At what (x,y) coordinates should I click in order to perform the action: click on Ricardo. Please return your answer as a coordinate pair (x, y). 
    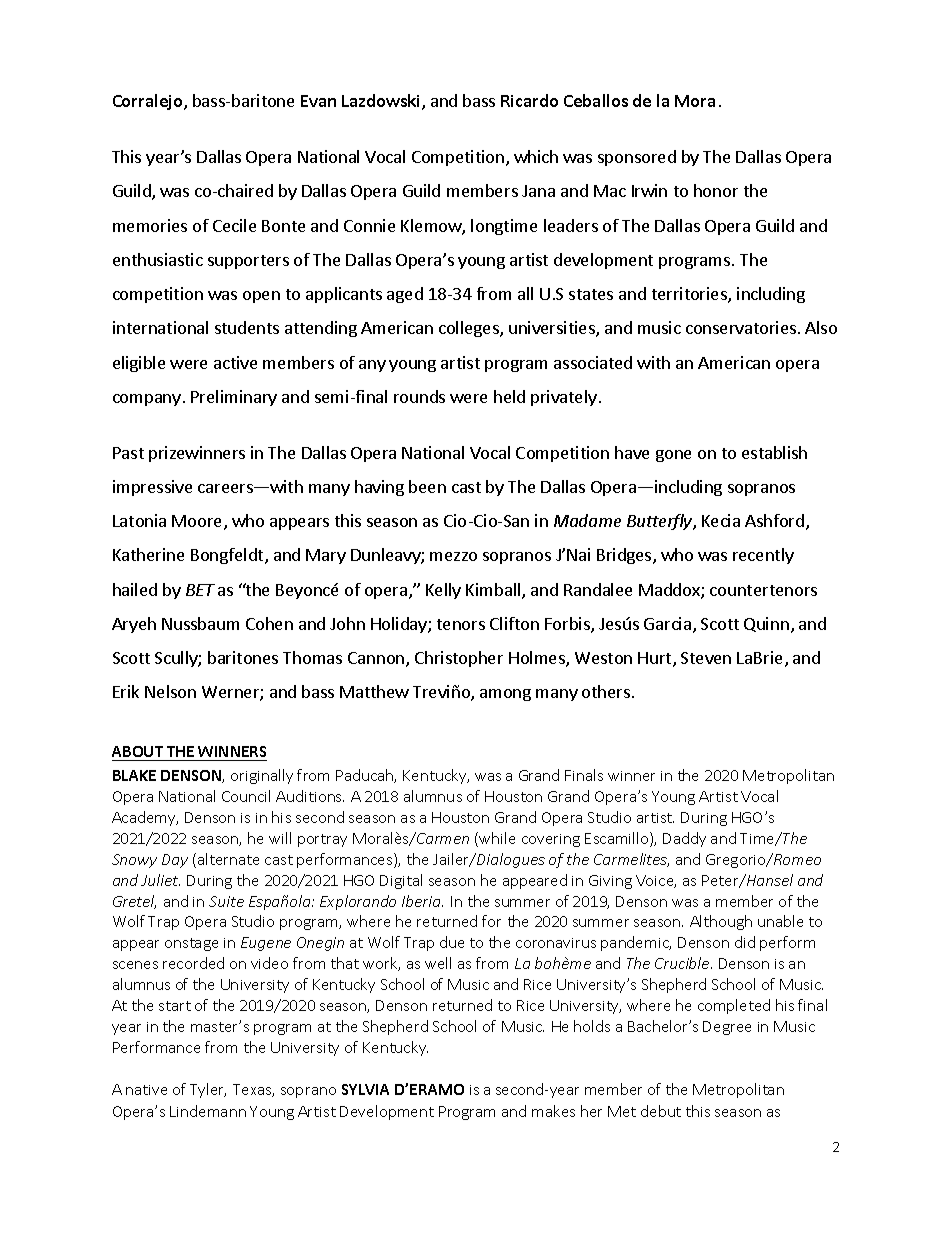
    Looking at the image, I should click on (529, 100).
